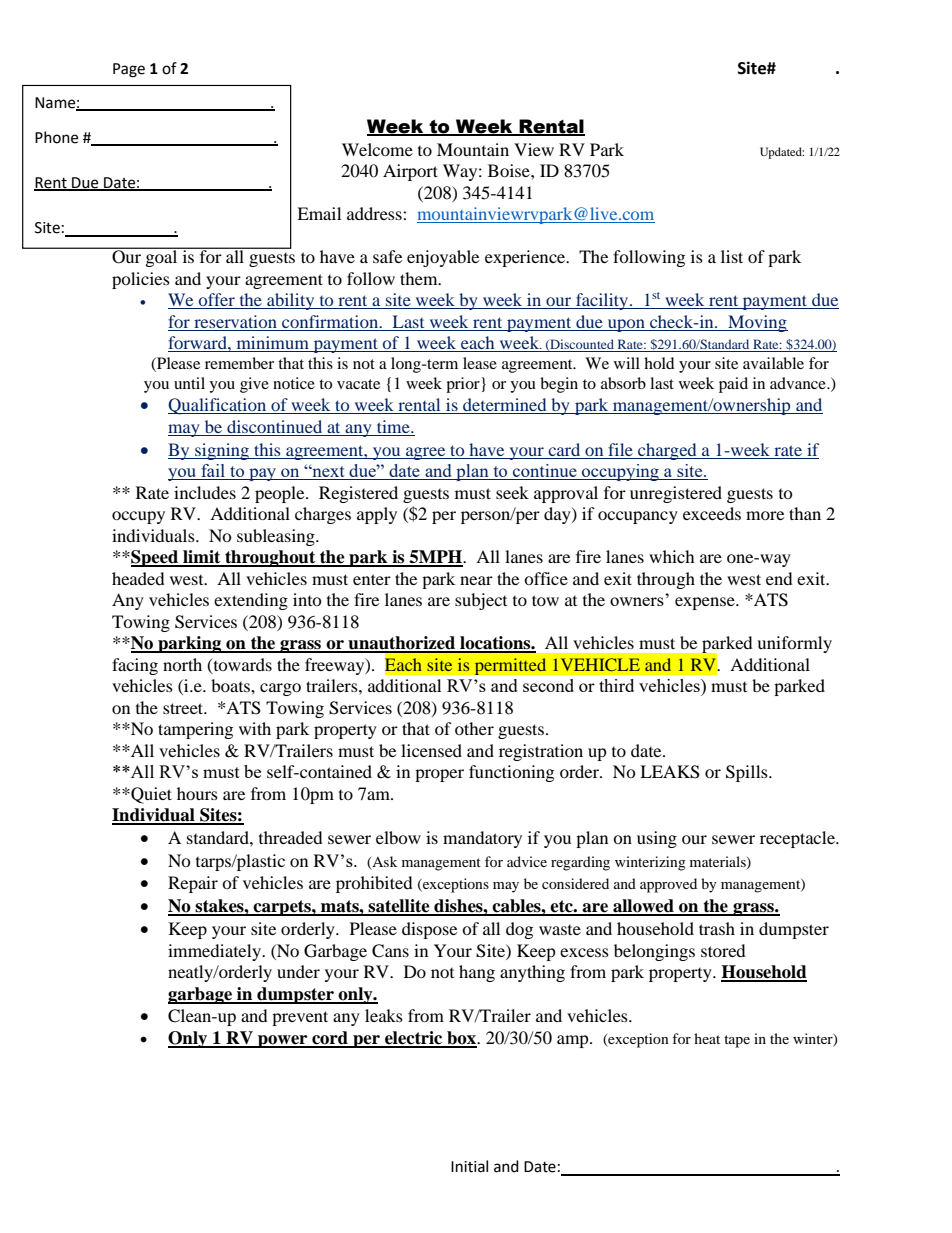 Image resolution: width=952 pixels, height=1233 pixels. I want to click on Initial, so click(469, 1166).
